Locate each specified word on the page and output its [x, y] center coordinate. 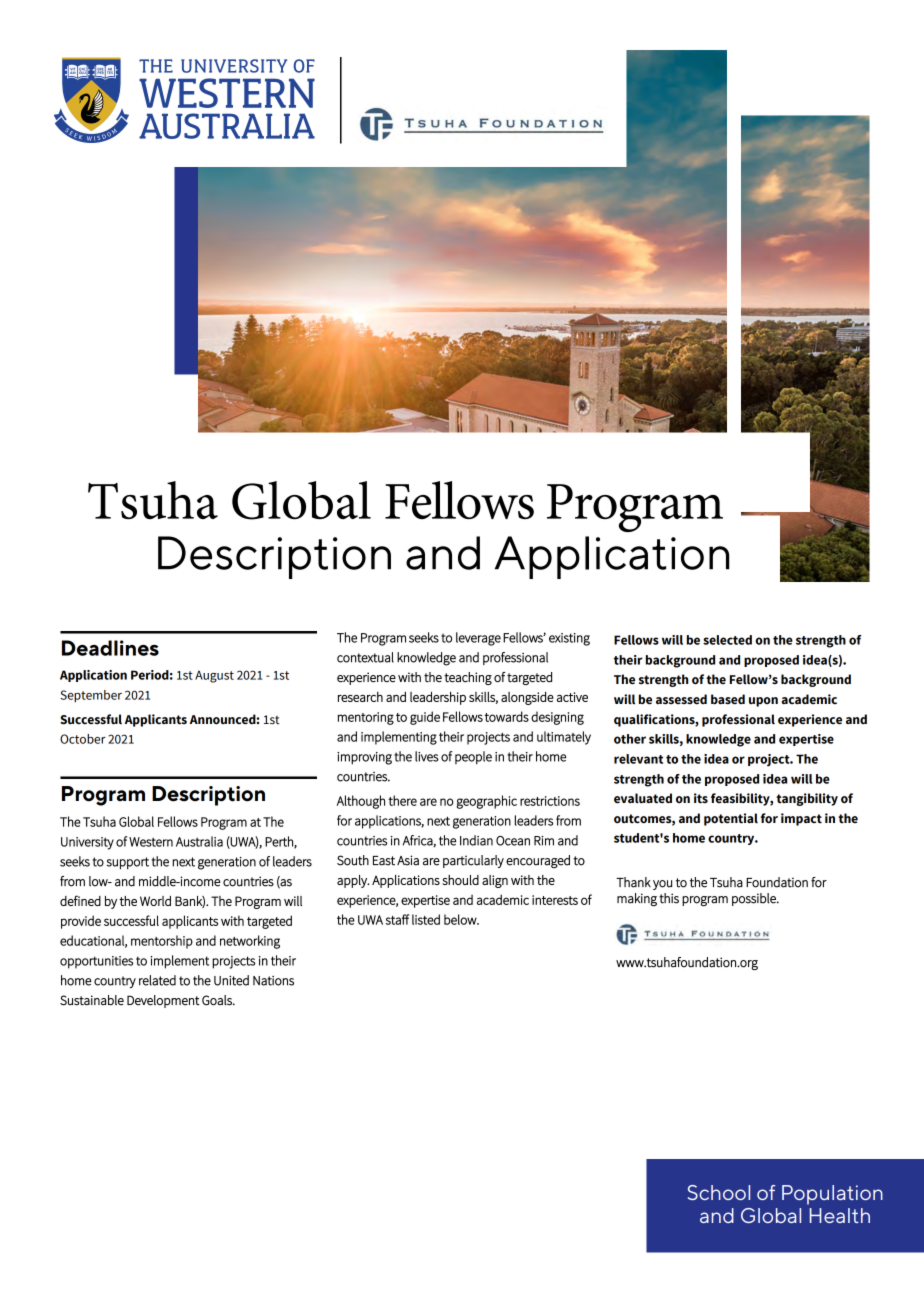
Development [163, 1001]
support [127, 863]
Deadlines [110, 648]
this [669, 898]
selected [727, 640]
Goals [218, 1000]
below [461, 919]
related [157, 980]
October [83, 739]
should [460, 880]
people [473, 758]
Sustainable [92, 1000]
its [701, 798]
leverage [478, 639]
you [662, 885]
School [719, 1192]
